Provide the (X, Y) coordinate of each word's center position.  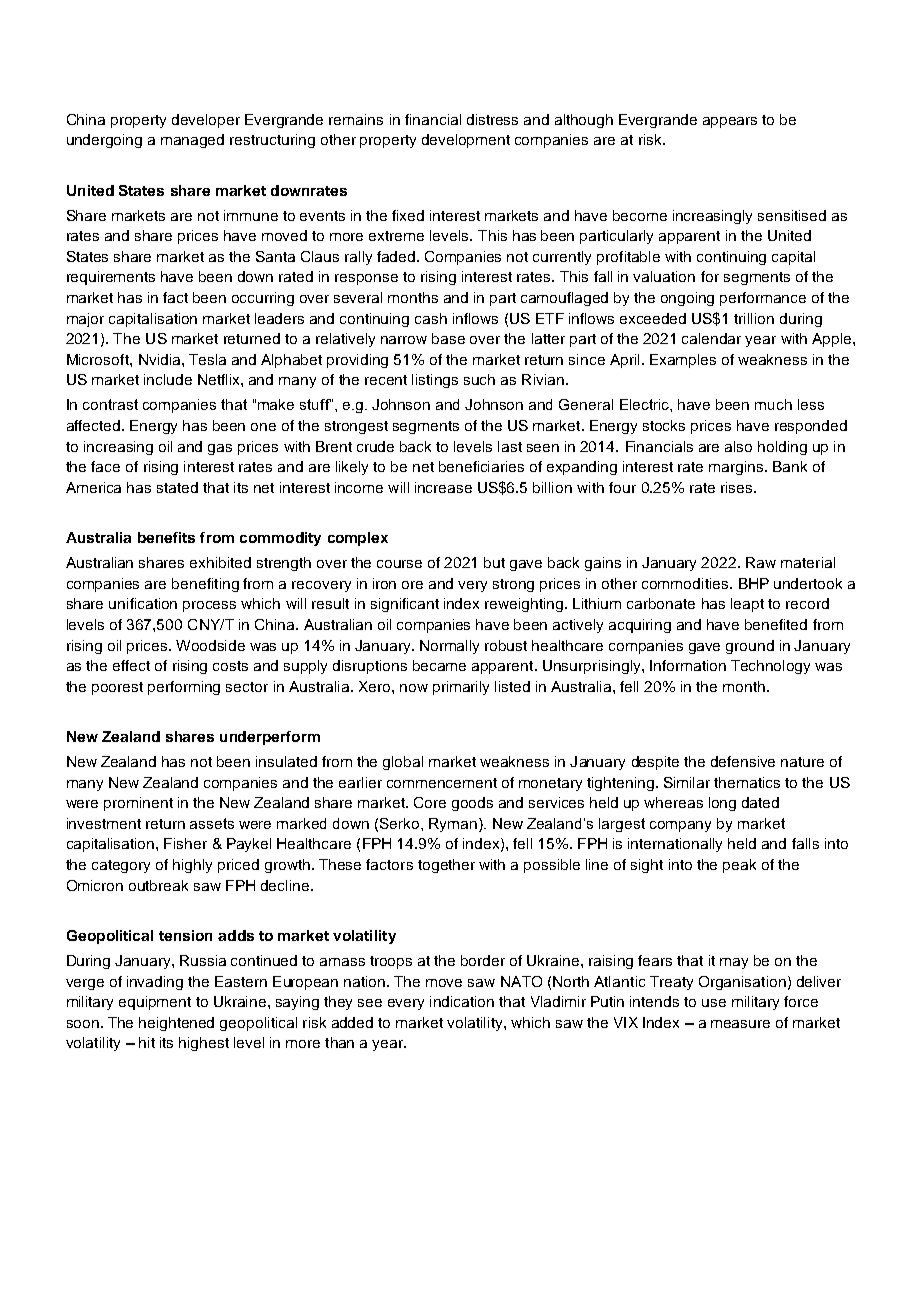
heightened (176, 1024)
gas (220, 449)
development (466, 141)
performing (184, 688)
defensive (743, 761)
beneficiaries (481, 466)
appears (730, 122)
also (738, 446)
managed (192, 141)
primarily (461, 688)
